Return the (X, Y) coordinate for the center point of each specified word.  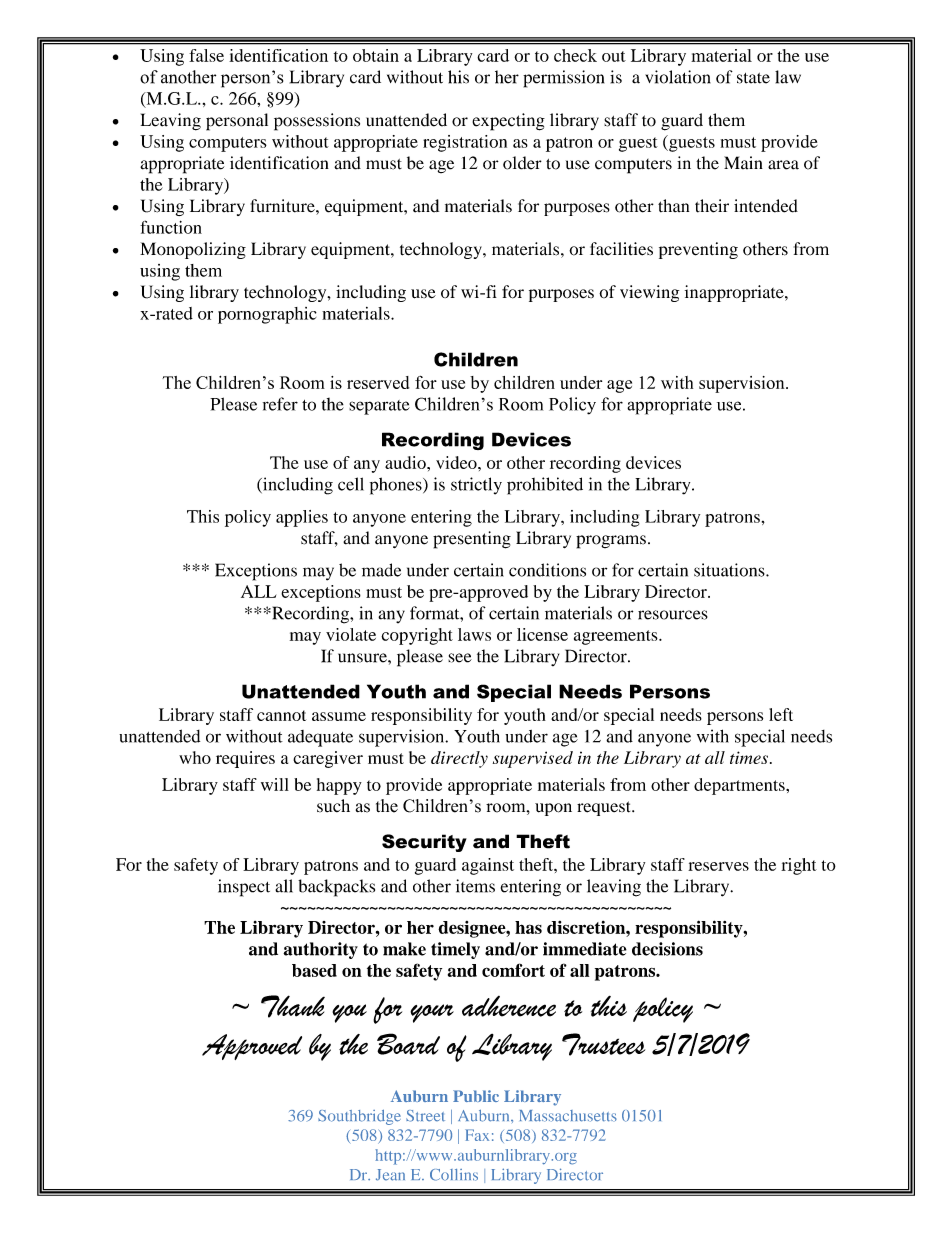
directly (459, 759)
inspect (244, 888)
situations (730, 570)
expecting (508, 122)
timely (455, 950)
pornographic (267, 315)
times (749, 757)
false (206, 55)
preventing (698, 250)
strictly (476, 486)
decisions (667, 949)
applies (302, 518)
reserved (378, 382)
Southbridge (359, 1117)
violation (678, 77)
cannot (281, 715)
